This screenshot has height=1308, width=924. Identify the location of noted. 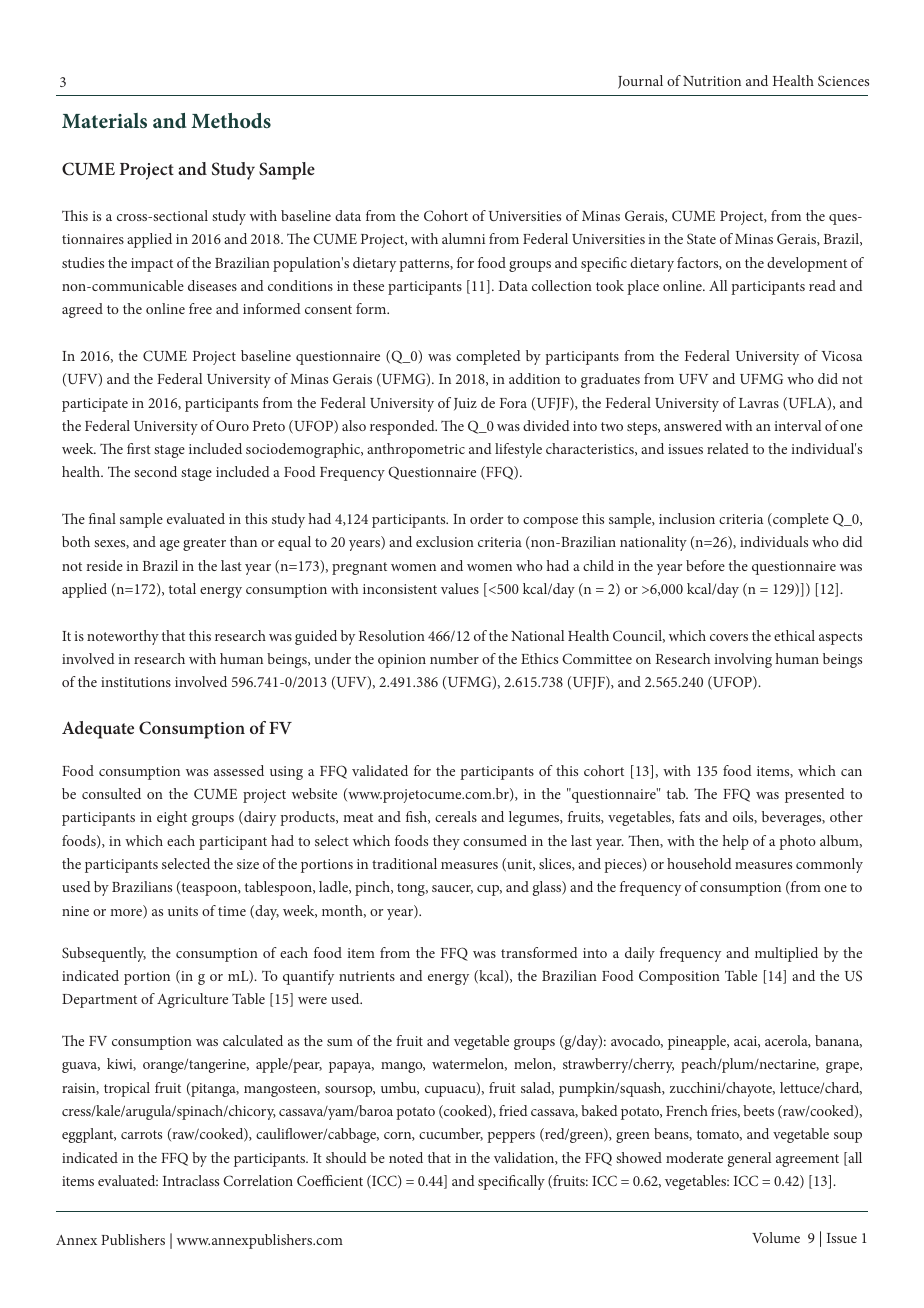
(406, 1157).
